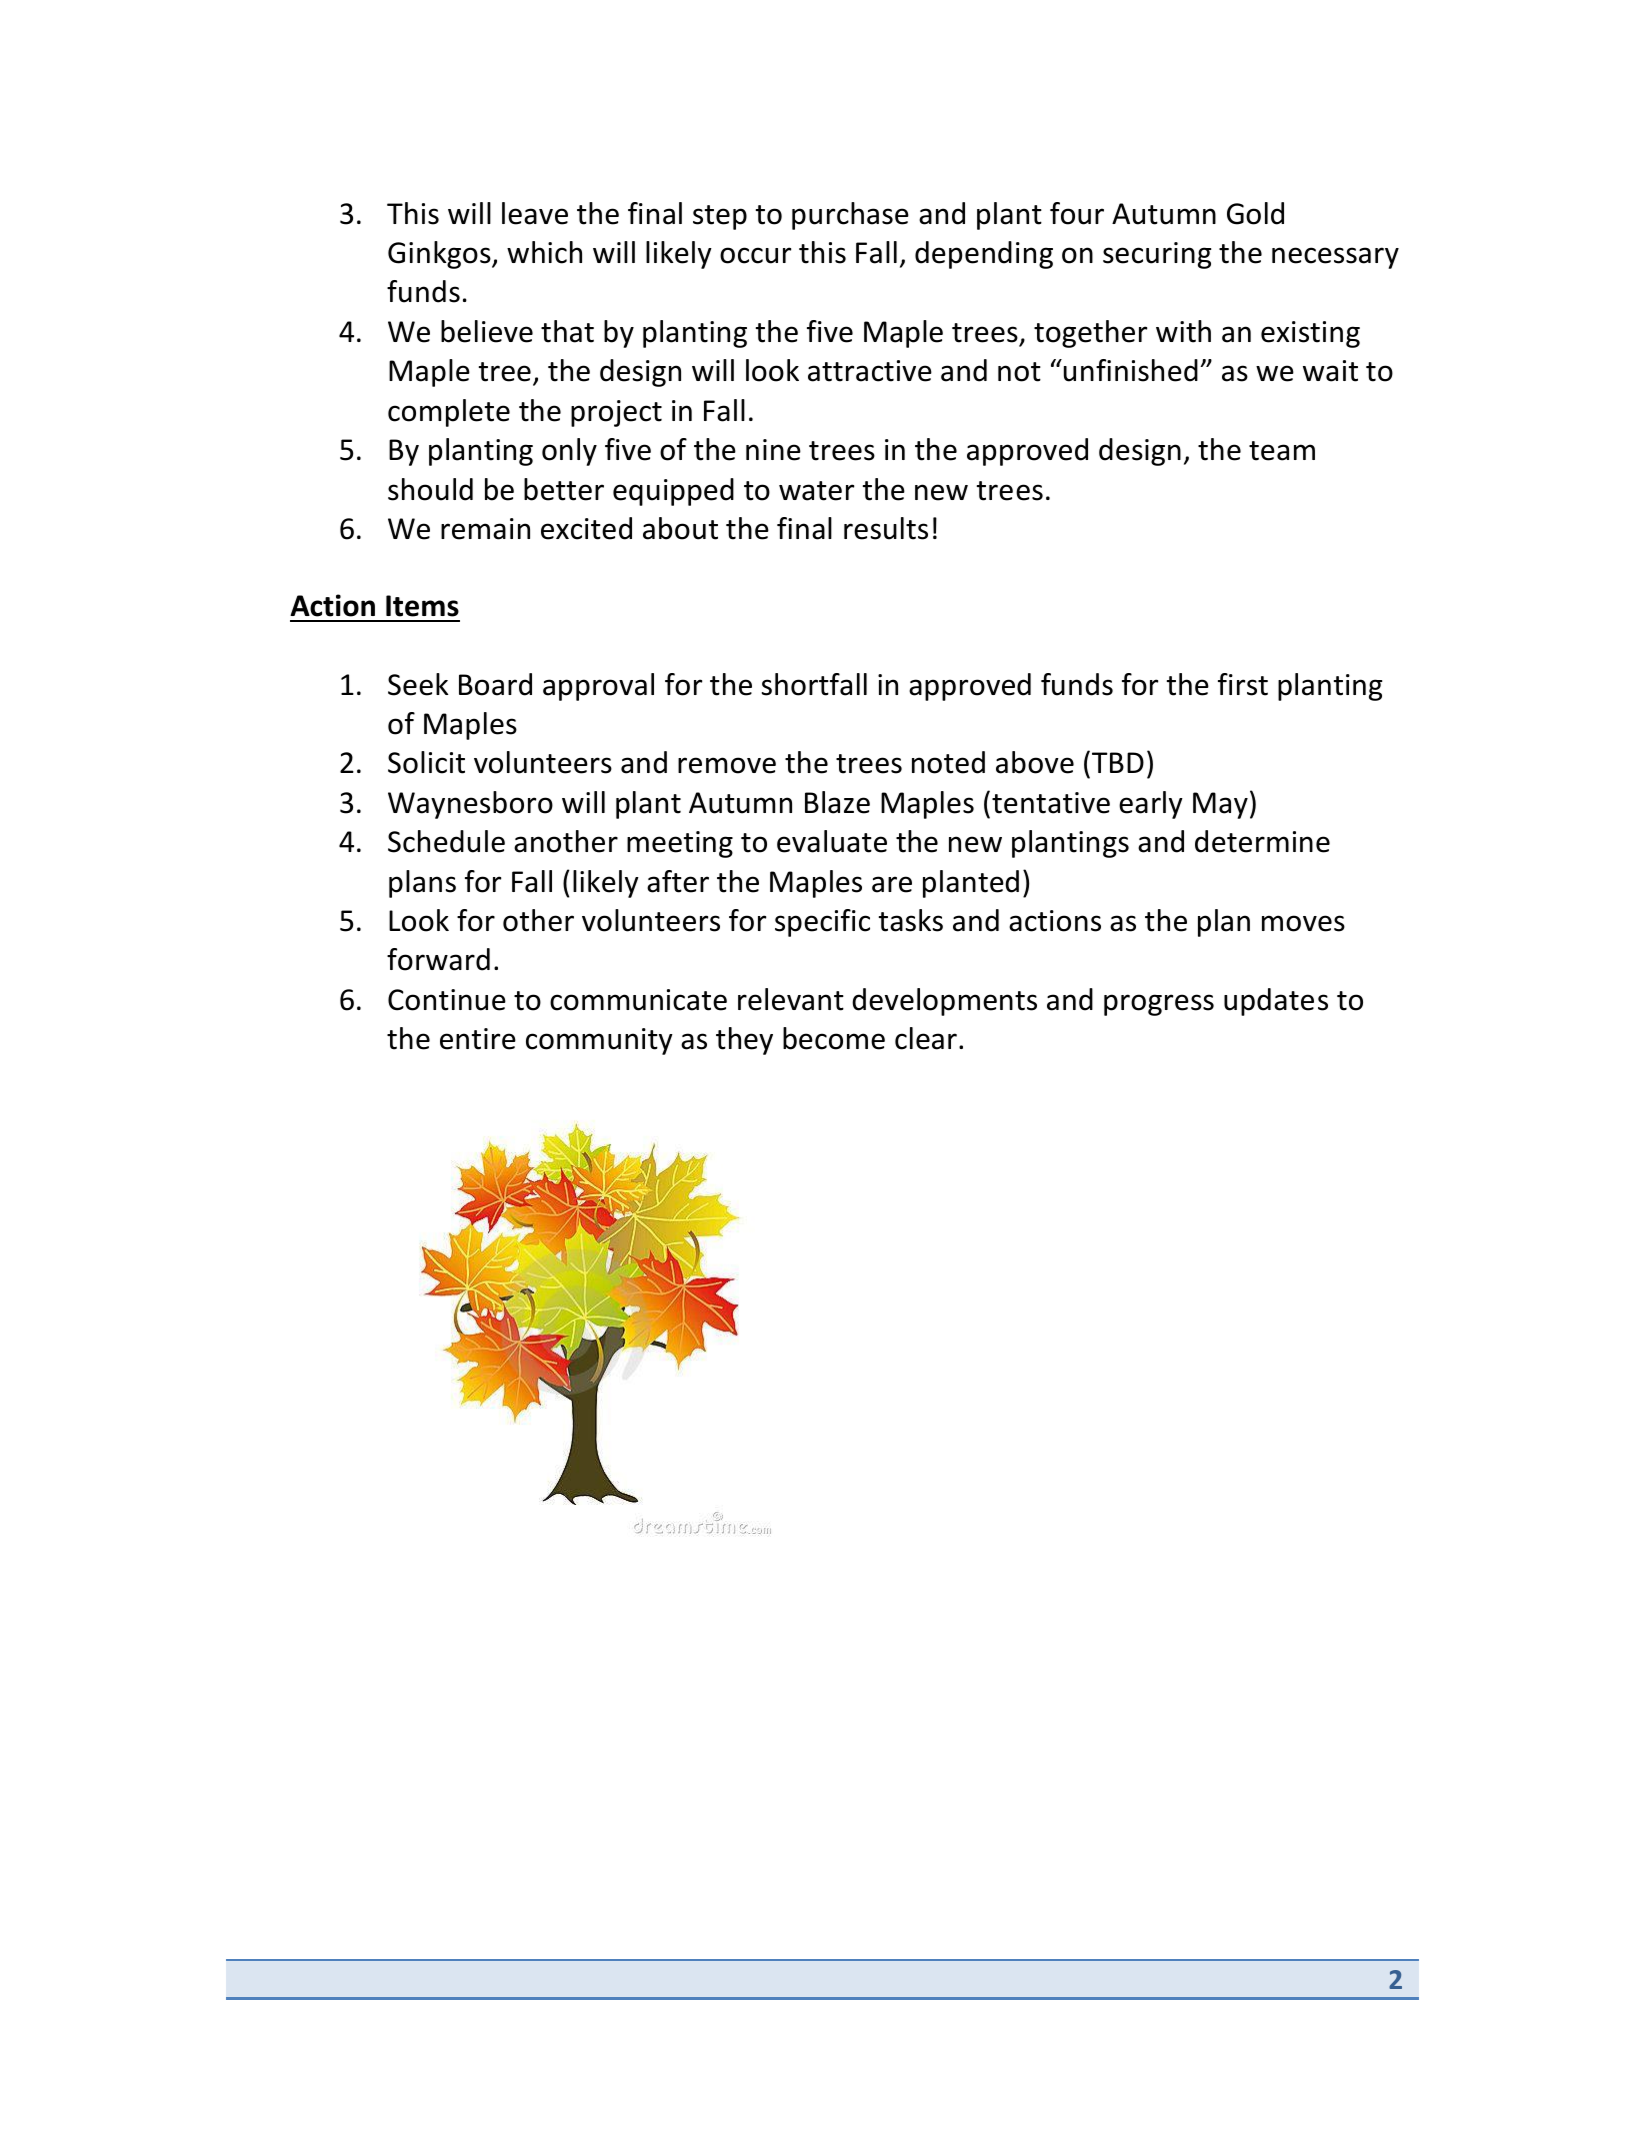 The height and width of the image is (2129, 1645). I want to click on Solicit, so click(426, 762).
